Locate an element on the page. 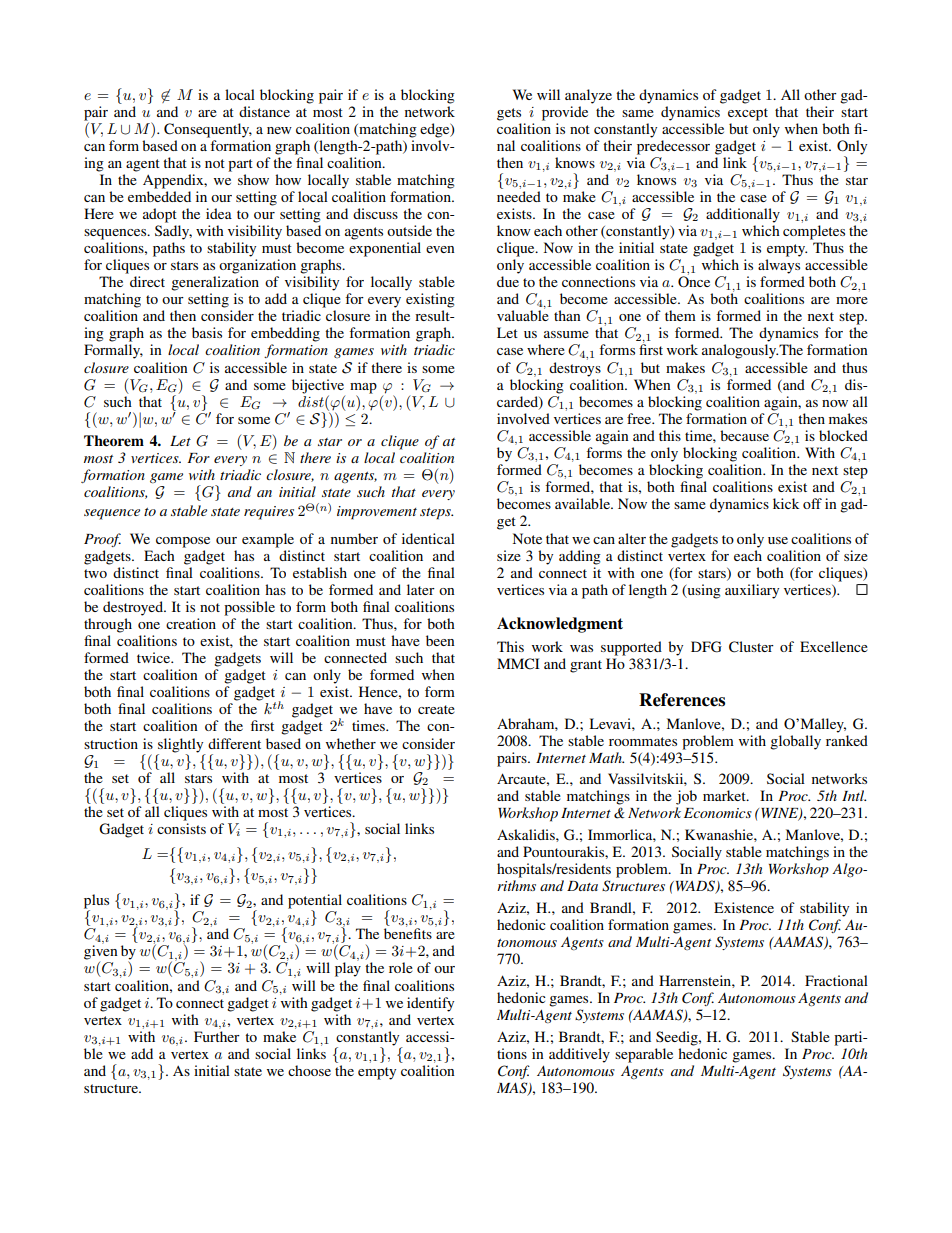 The image size is (952, 1233). globally is located at coordinates (795, 742).
